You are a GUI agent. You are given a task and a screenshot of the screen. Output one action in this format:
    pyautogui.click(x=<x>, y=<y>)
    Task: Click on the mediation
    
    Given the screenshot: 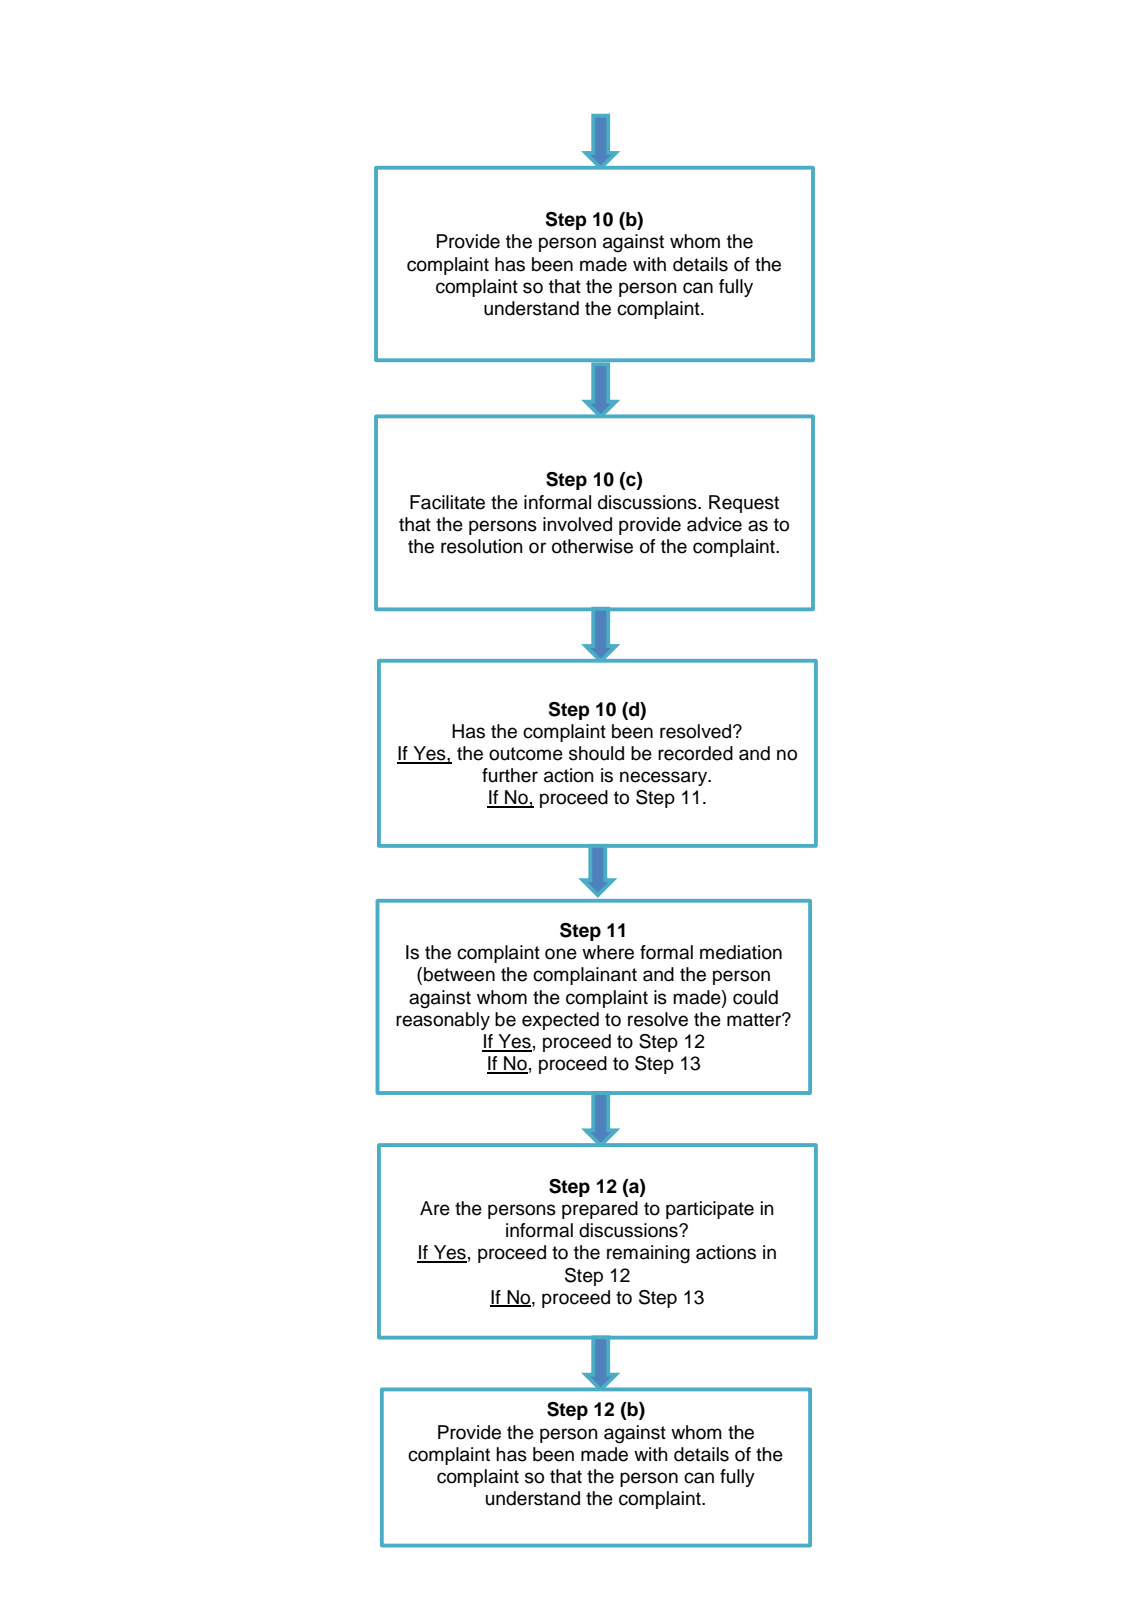 What is the action you would take?
    pyautogui.click(x=741, y=952)
